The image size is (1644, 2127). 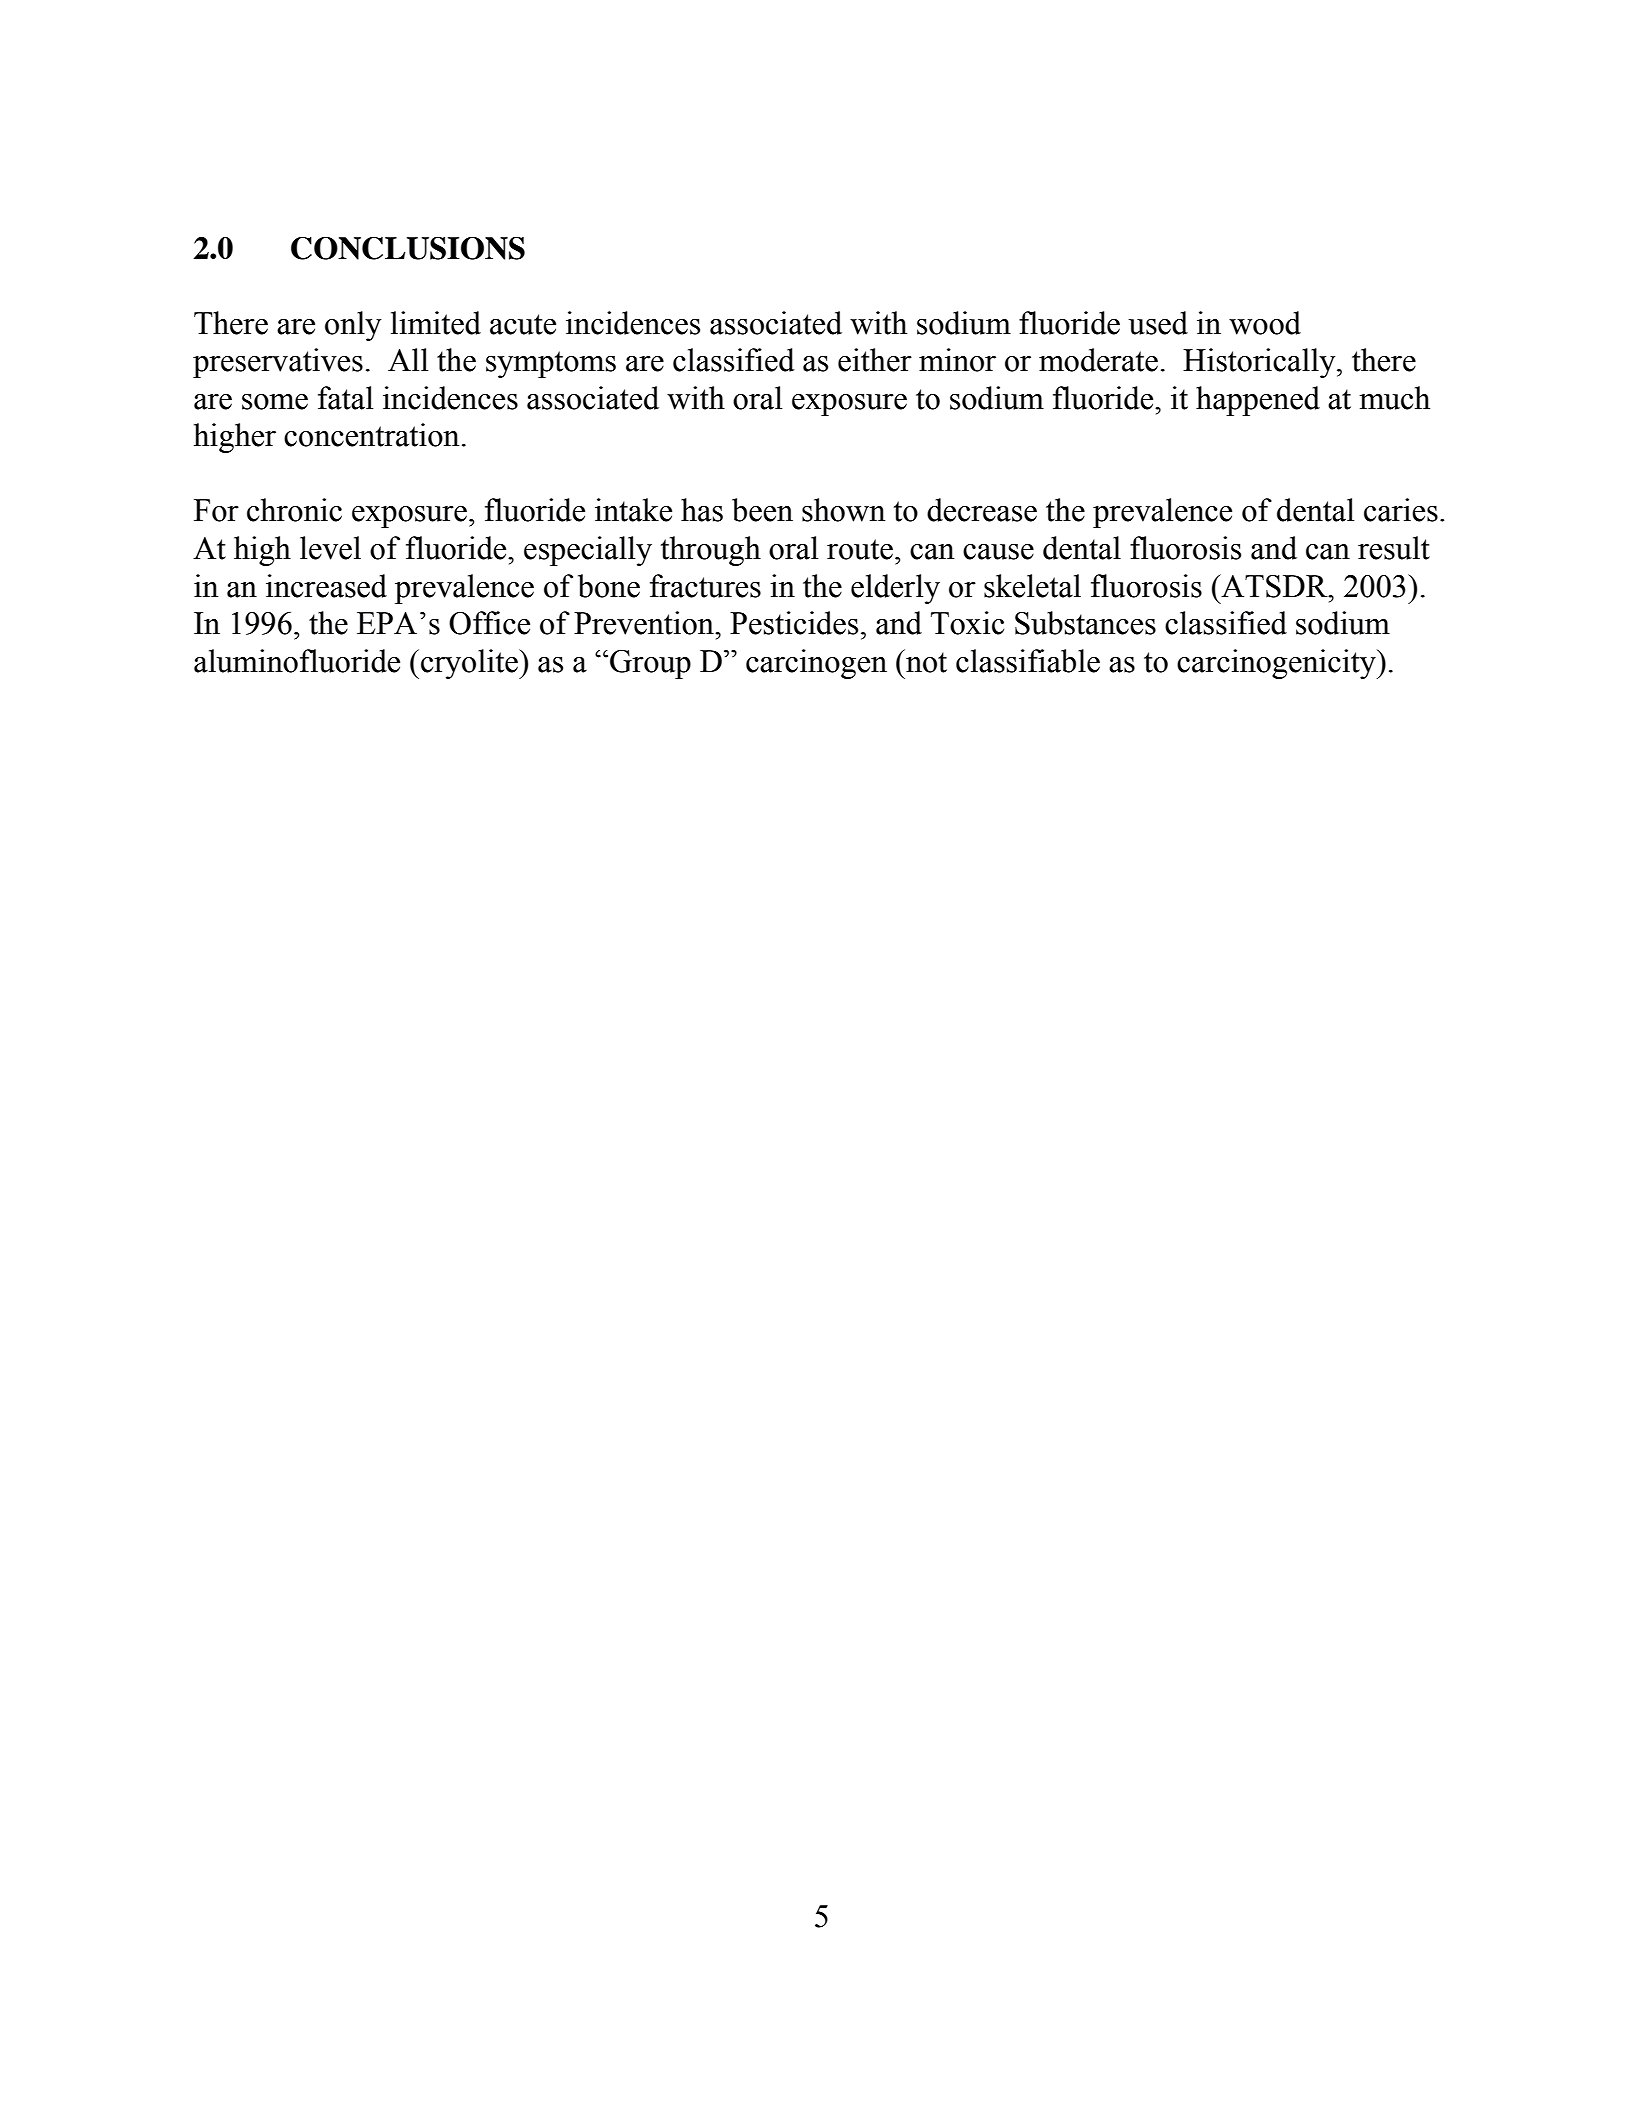 I want to click on route, so click(x=860, y=549).
